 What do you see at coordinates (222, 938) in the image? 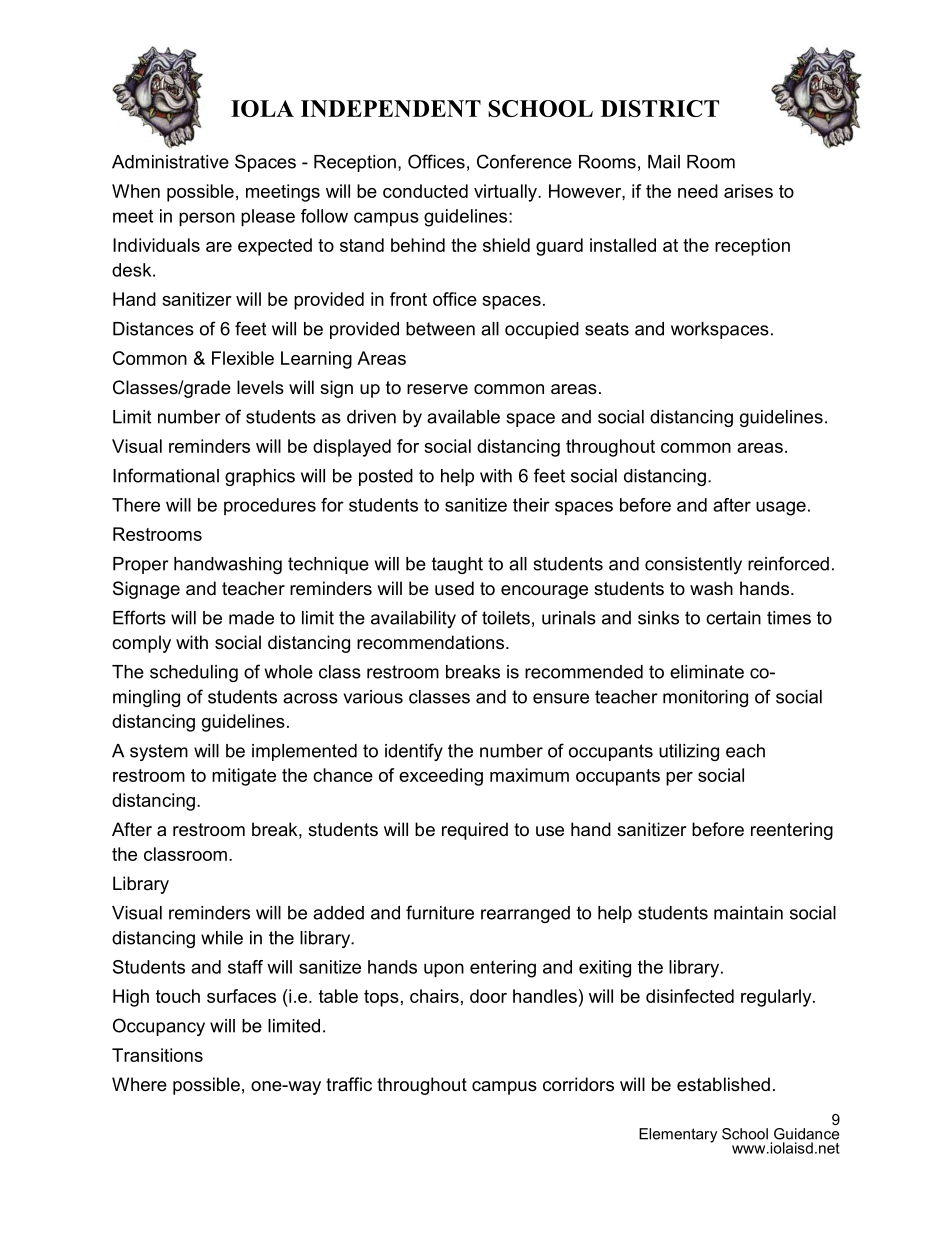
I see `while` at bounding box center [222, 938].
